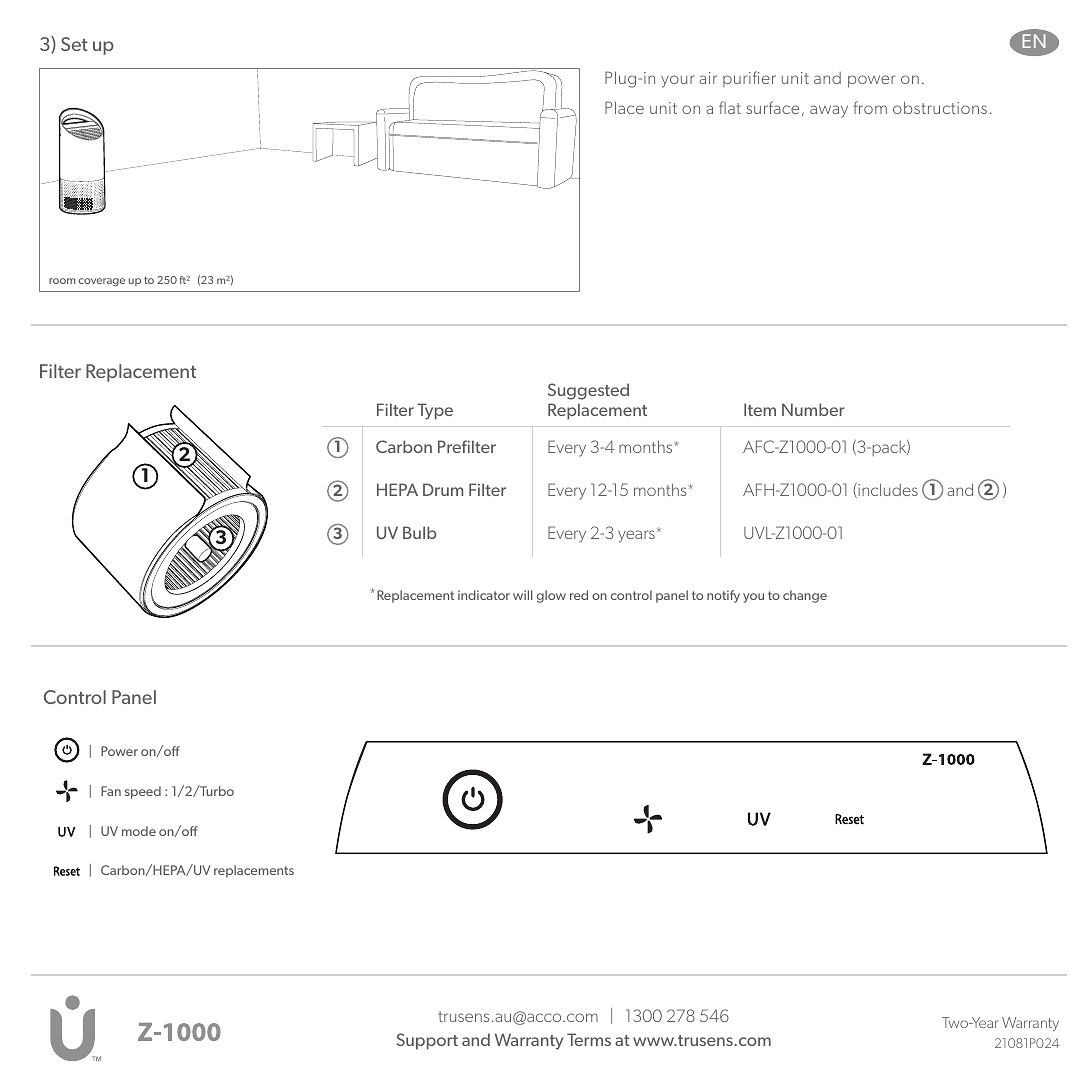  Describe the element at coordinates (143, 792) in the image. I see `speed` at that location.
